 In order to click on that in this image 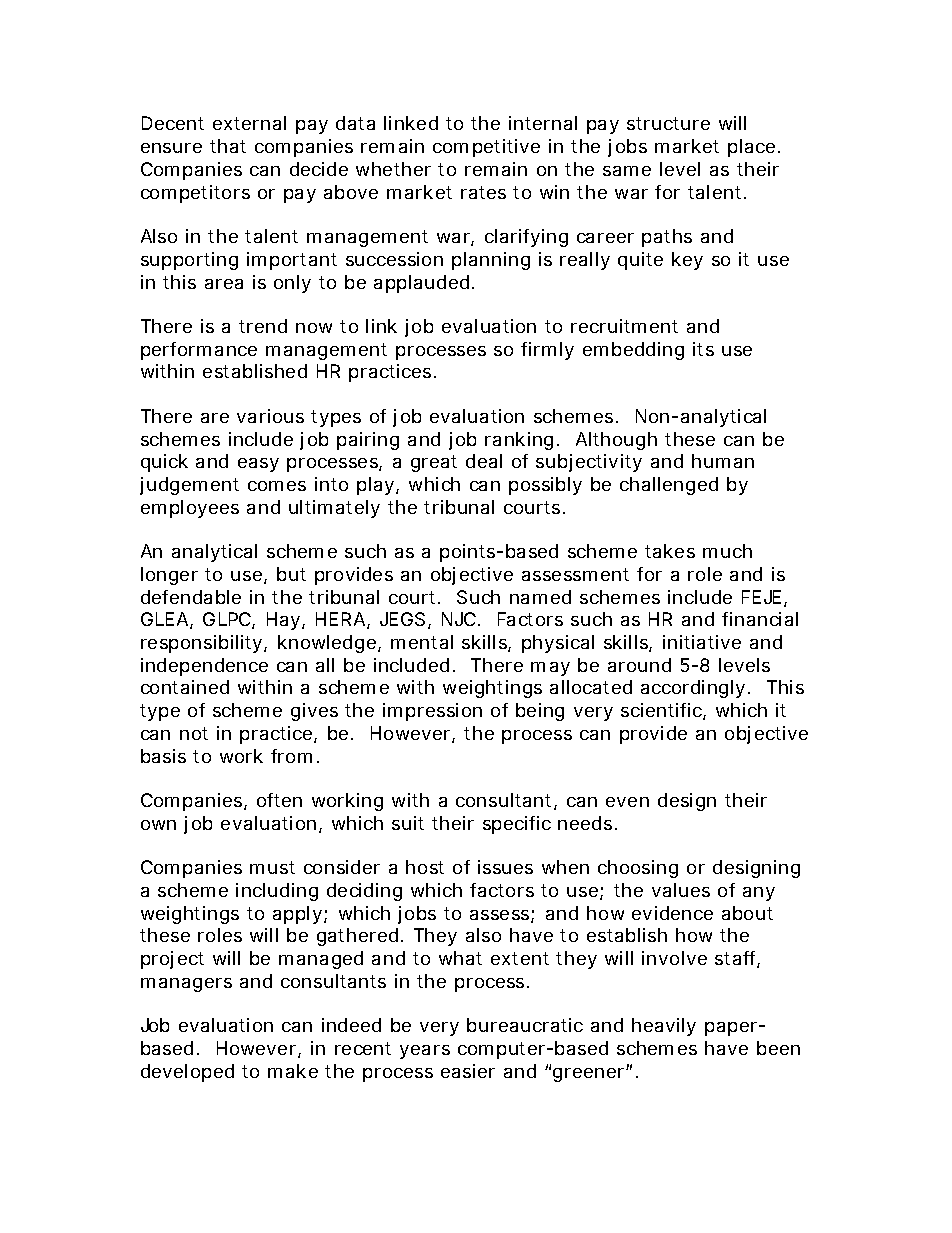, I will do `click(228, 146)`.
